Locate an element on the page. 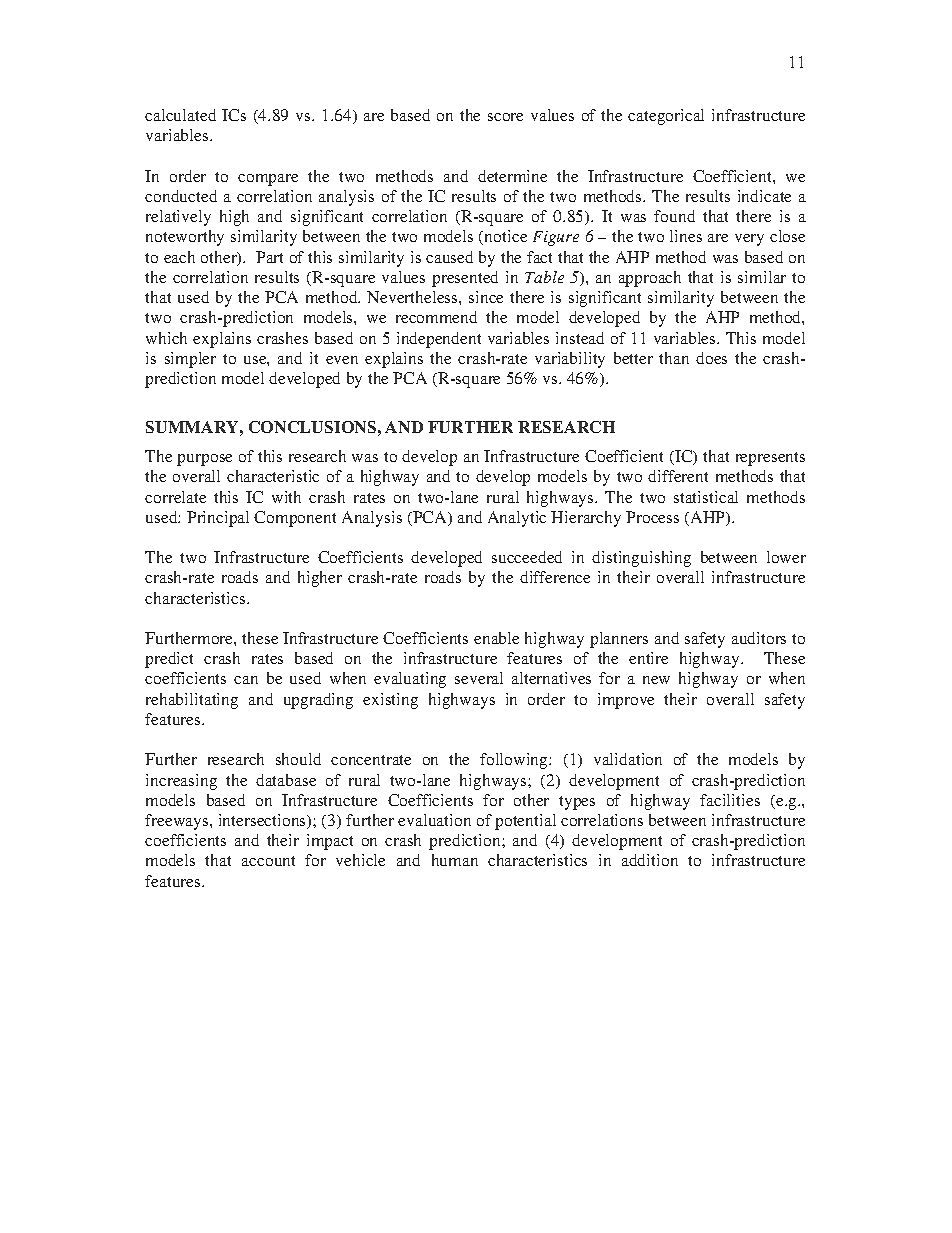 This page has width=952, height=1233. intersections is located at coordinates (263, 821).
